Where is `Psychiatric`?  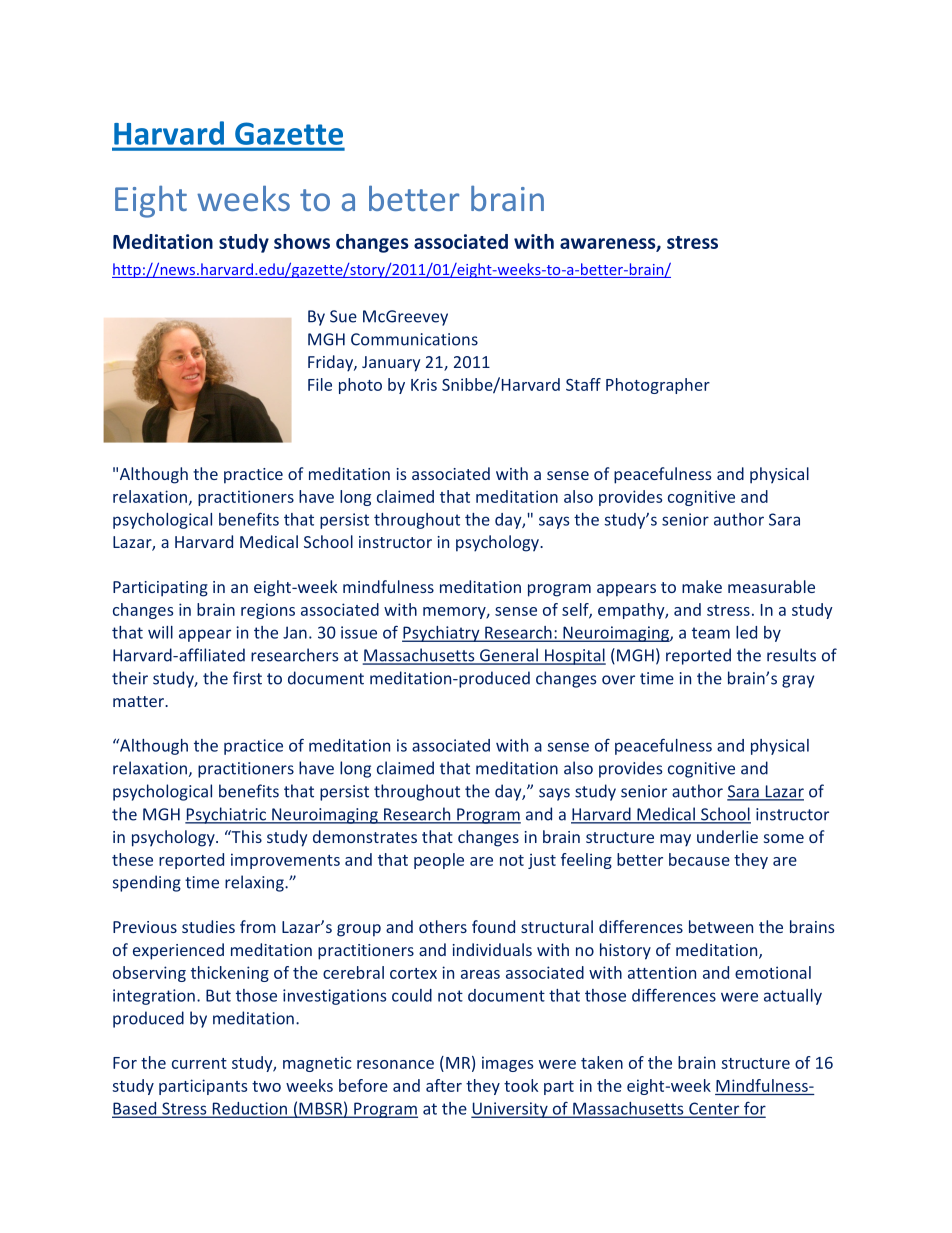 Psychiatric is located at coordinates (226, 815).
